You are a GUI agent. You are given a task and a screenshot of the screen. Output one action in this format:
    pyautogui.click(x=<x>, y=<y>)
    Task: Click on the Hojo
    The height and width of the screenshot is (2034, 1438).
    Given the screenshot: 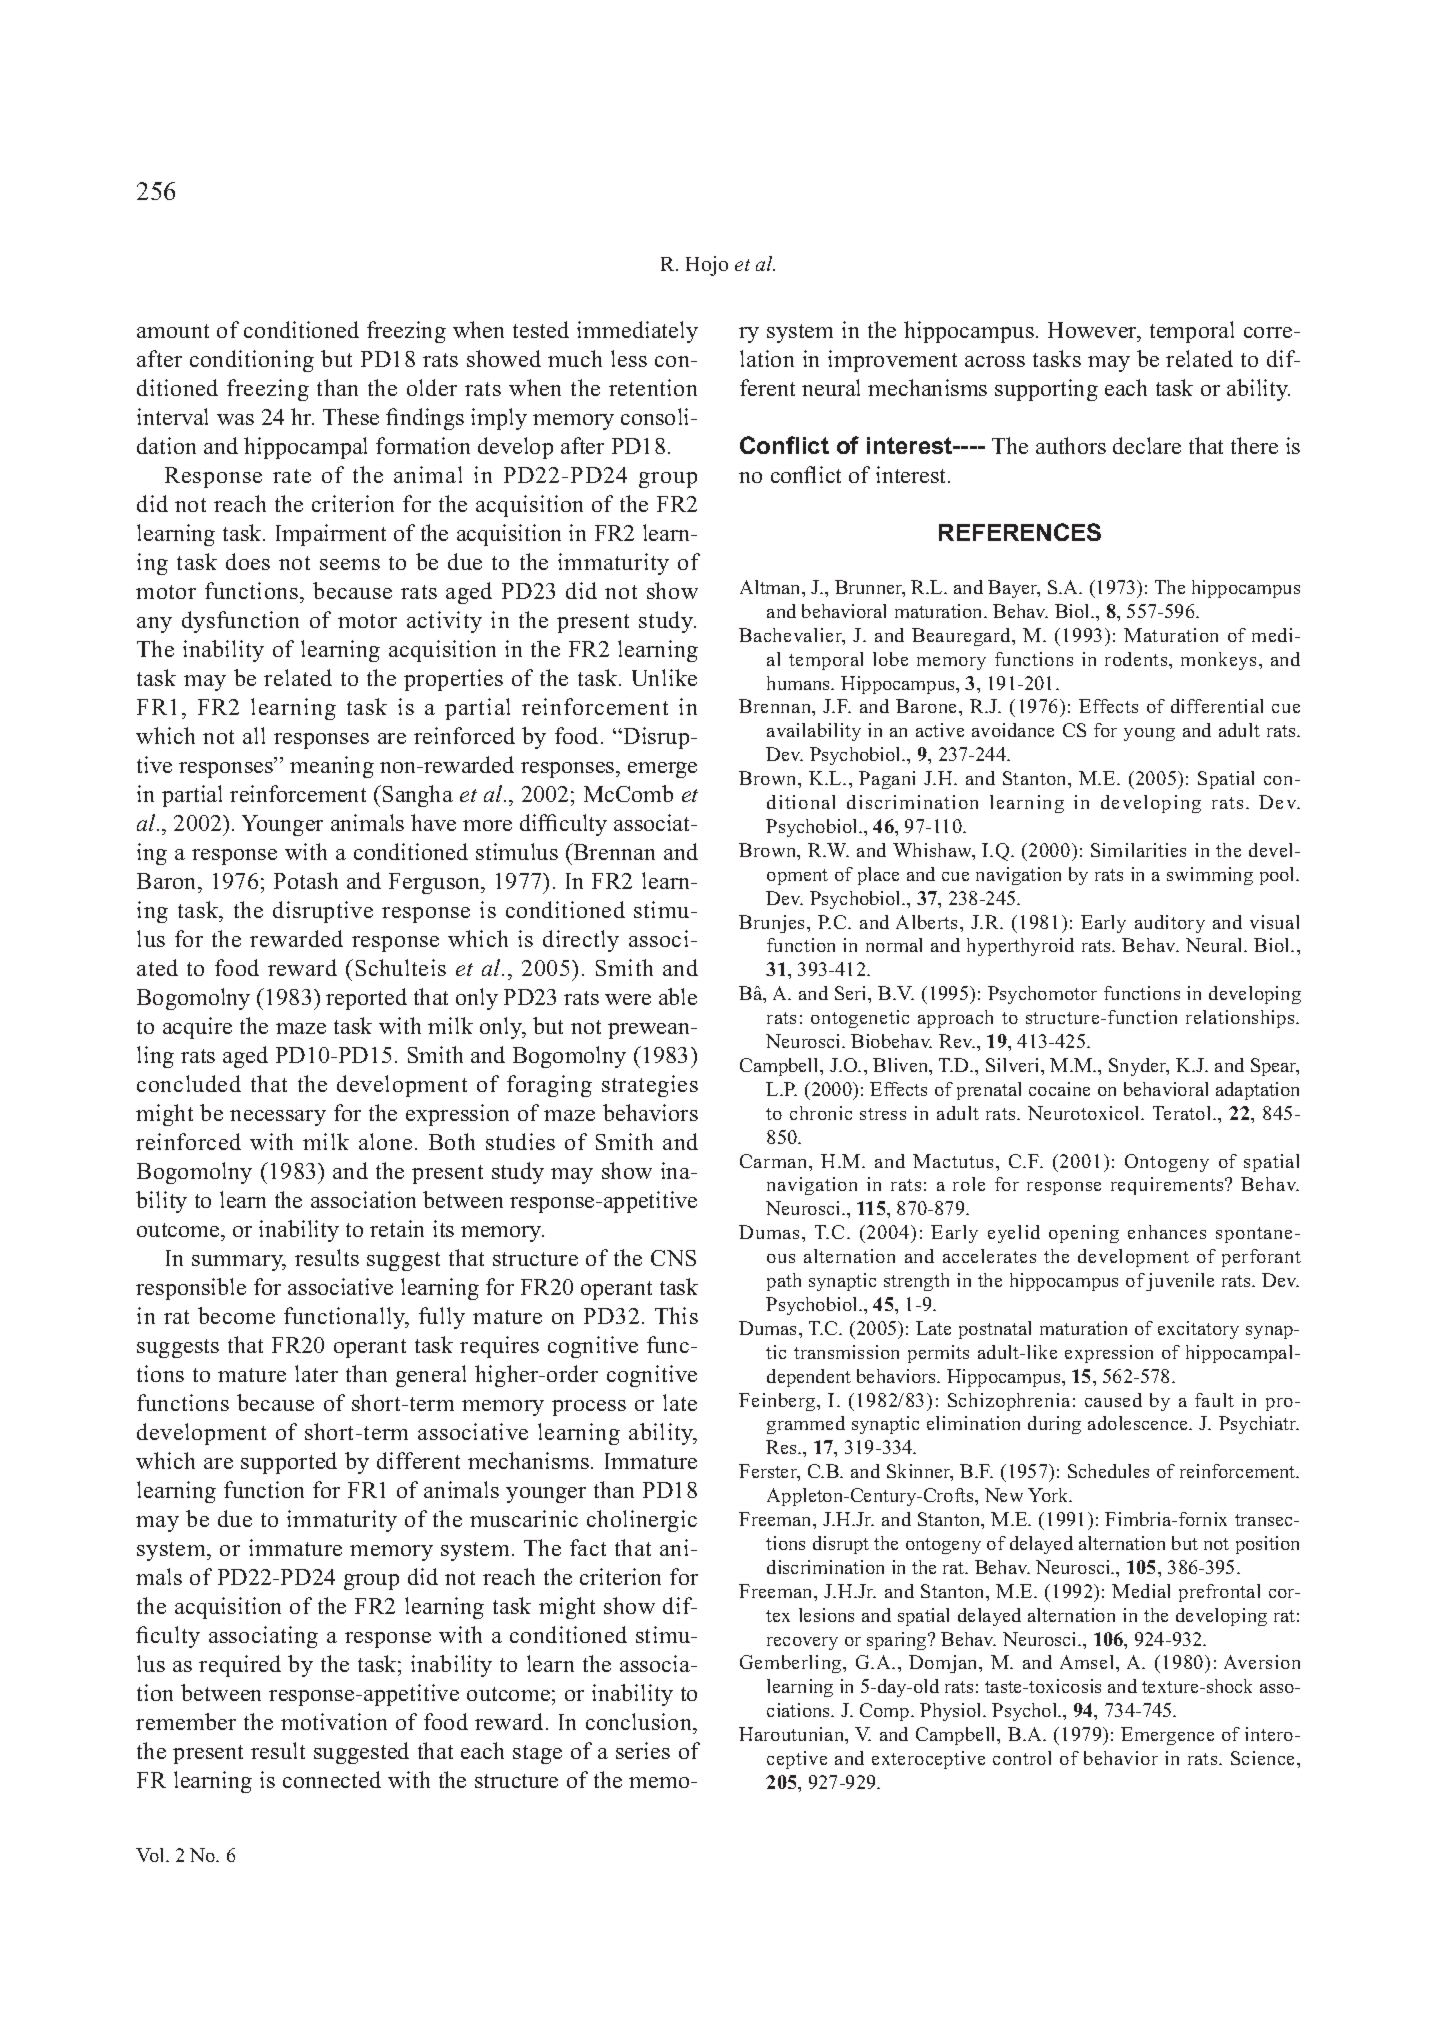 What is the action you would take?
    pyautogui.click(x=707, y=266)
